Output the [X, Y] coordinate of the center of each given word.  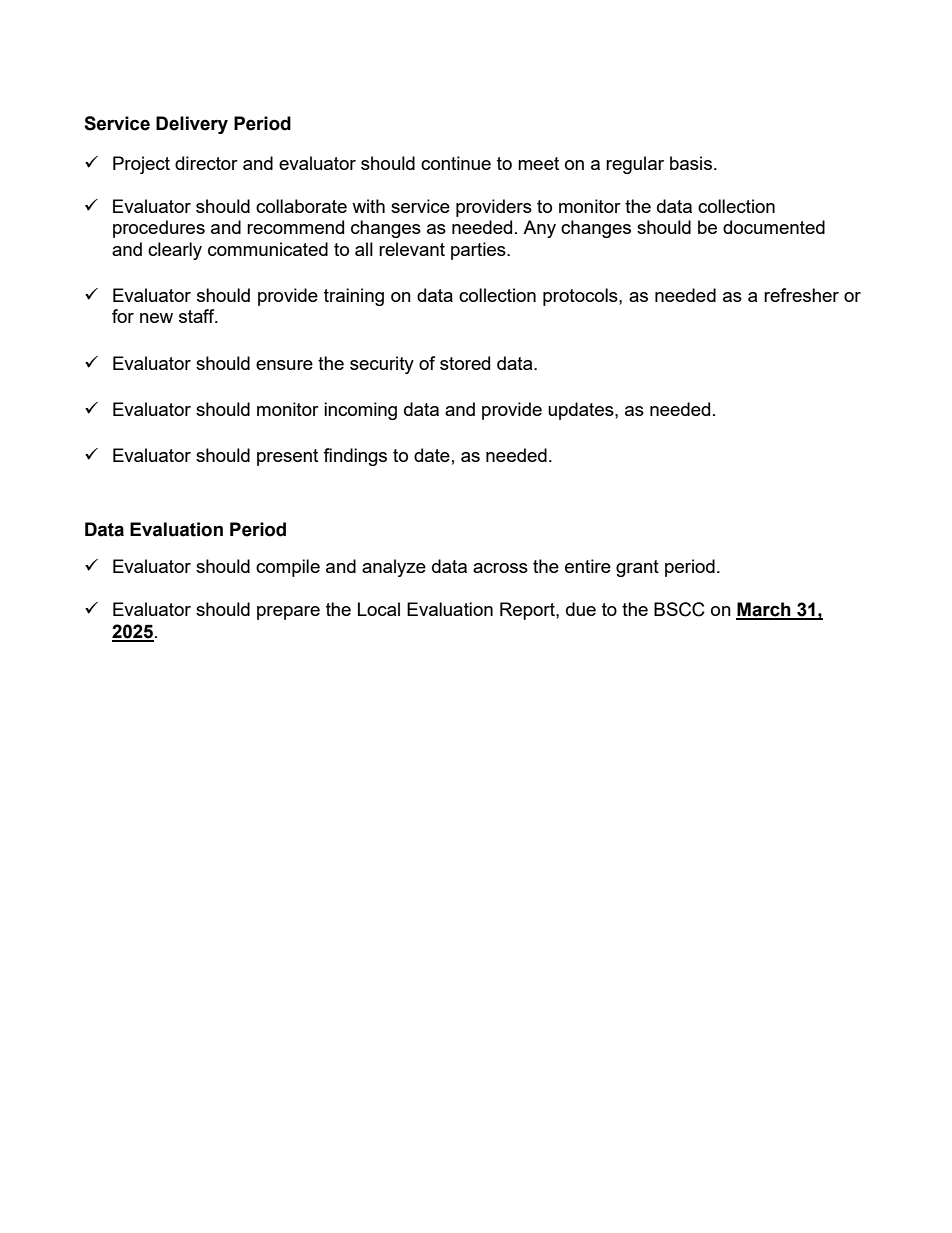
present [287, 457]
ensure [284, 365]
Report [528, 611]
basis [691, 163]
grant [637, 568]
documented [774, 227]
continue [456, 163]
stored [465, 363]
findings [355, 457]
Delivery [192, 125]
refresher [801, 295]
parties [479, 251]
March [764, 610]
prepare [288, 613]
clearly [175, 251]
